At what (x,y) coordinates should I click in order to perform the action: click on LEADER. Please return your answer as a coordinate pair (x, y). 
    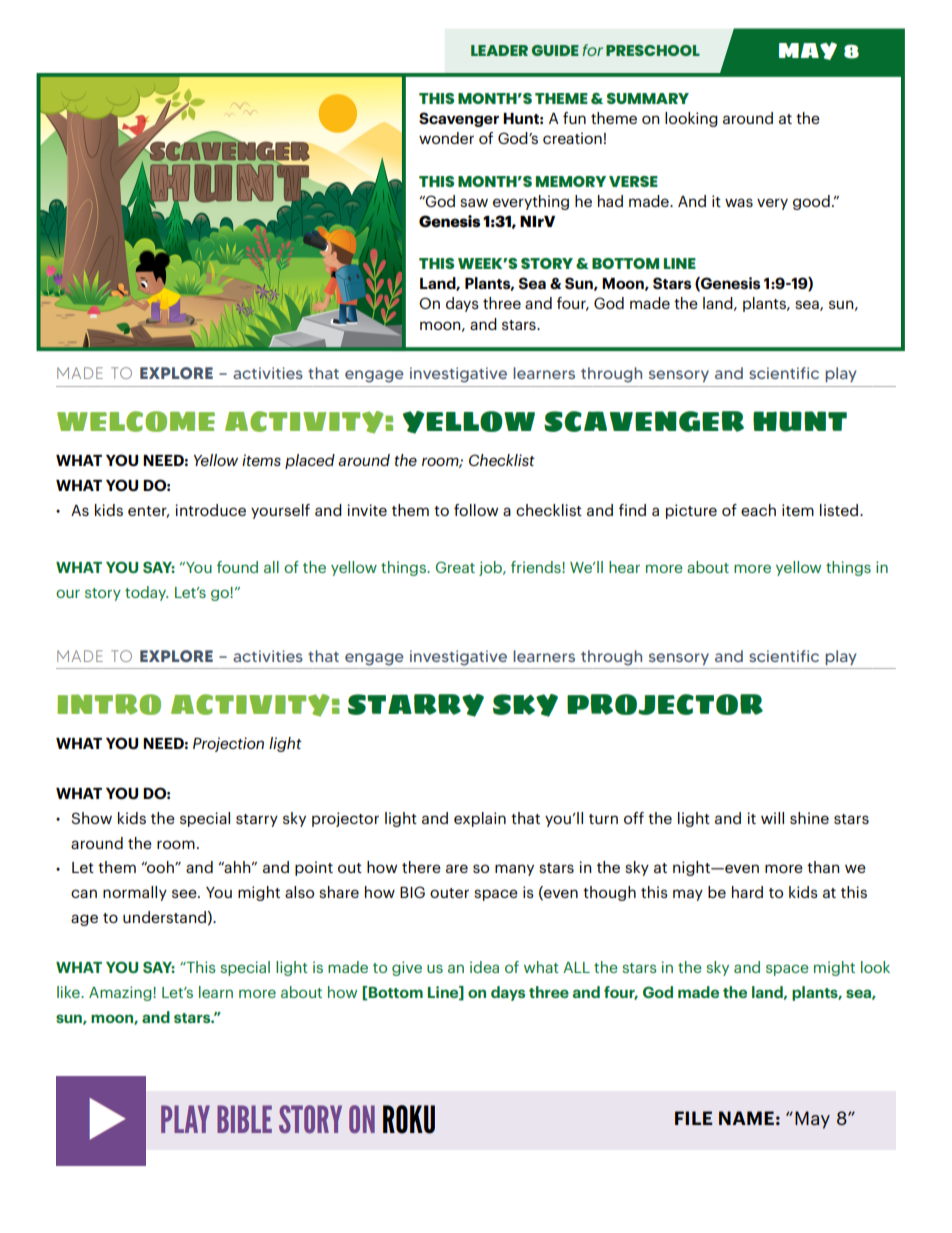
    Looking at the image, I should click on (499, 50).
